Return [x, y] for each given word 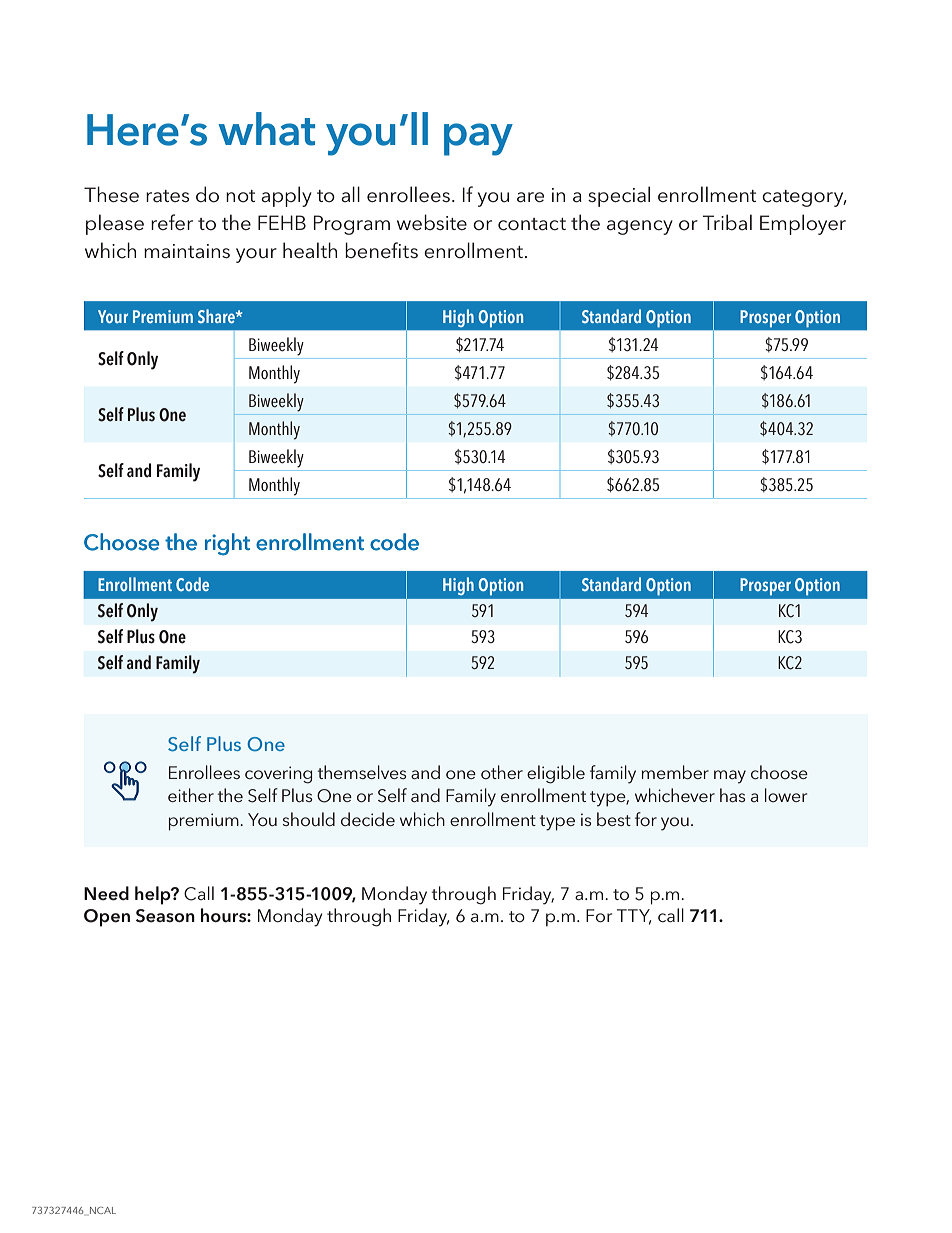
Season [165, 916]
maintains [187, 251]
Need [106, 893]
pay [478, 139]
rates [167, 196]
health [310, 250]
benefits [381, 250]
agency [640, 227]
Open [107, 918]
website [432, 222]
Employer [803, 224]
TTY [634, 916]
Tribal [727, 222]
